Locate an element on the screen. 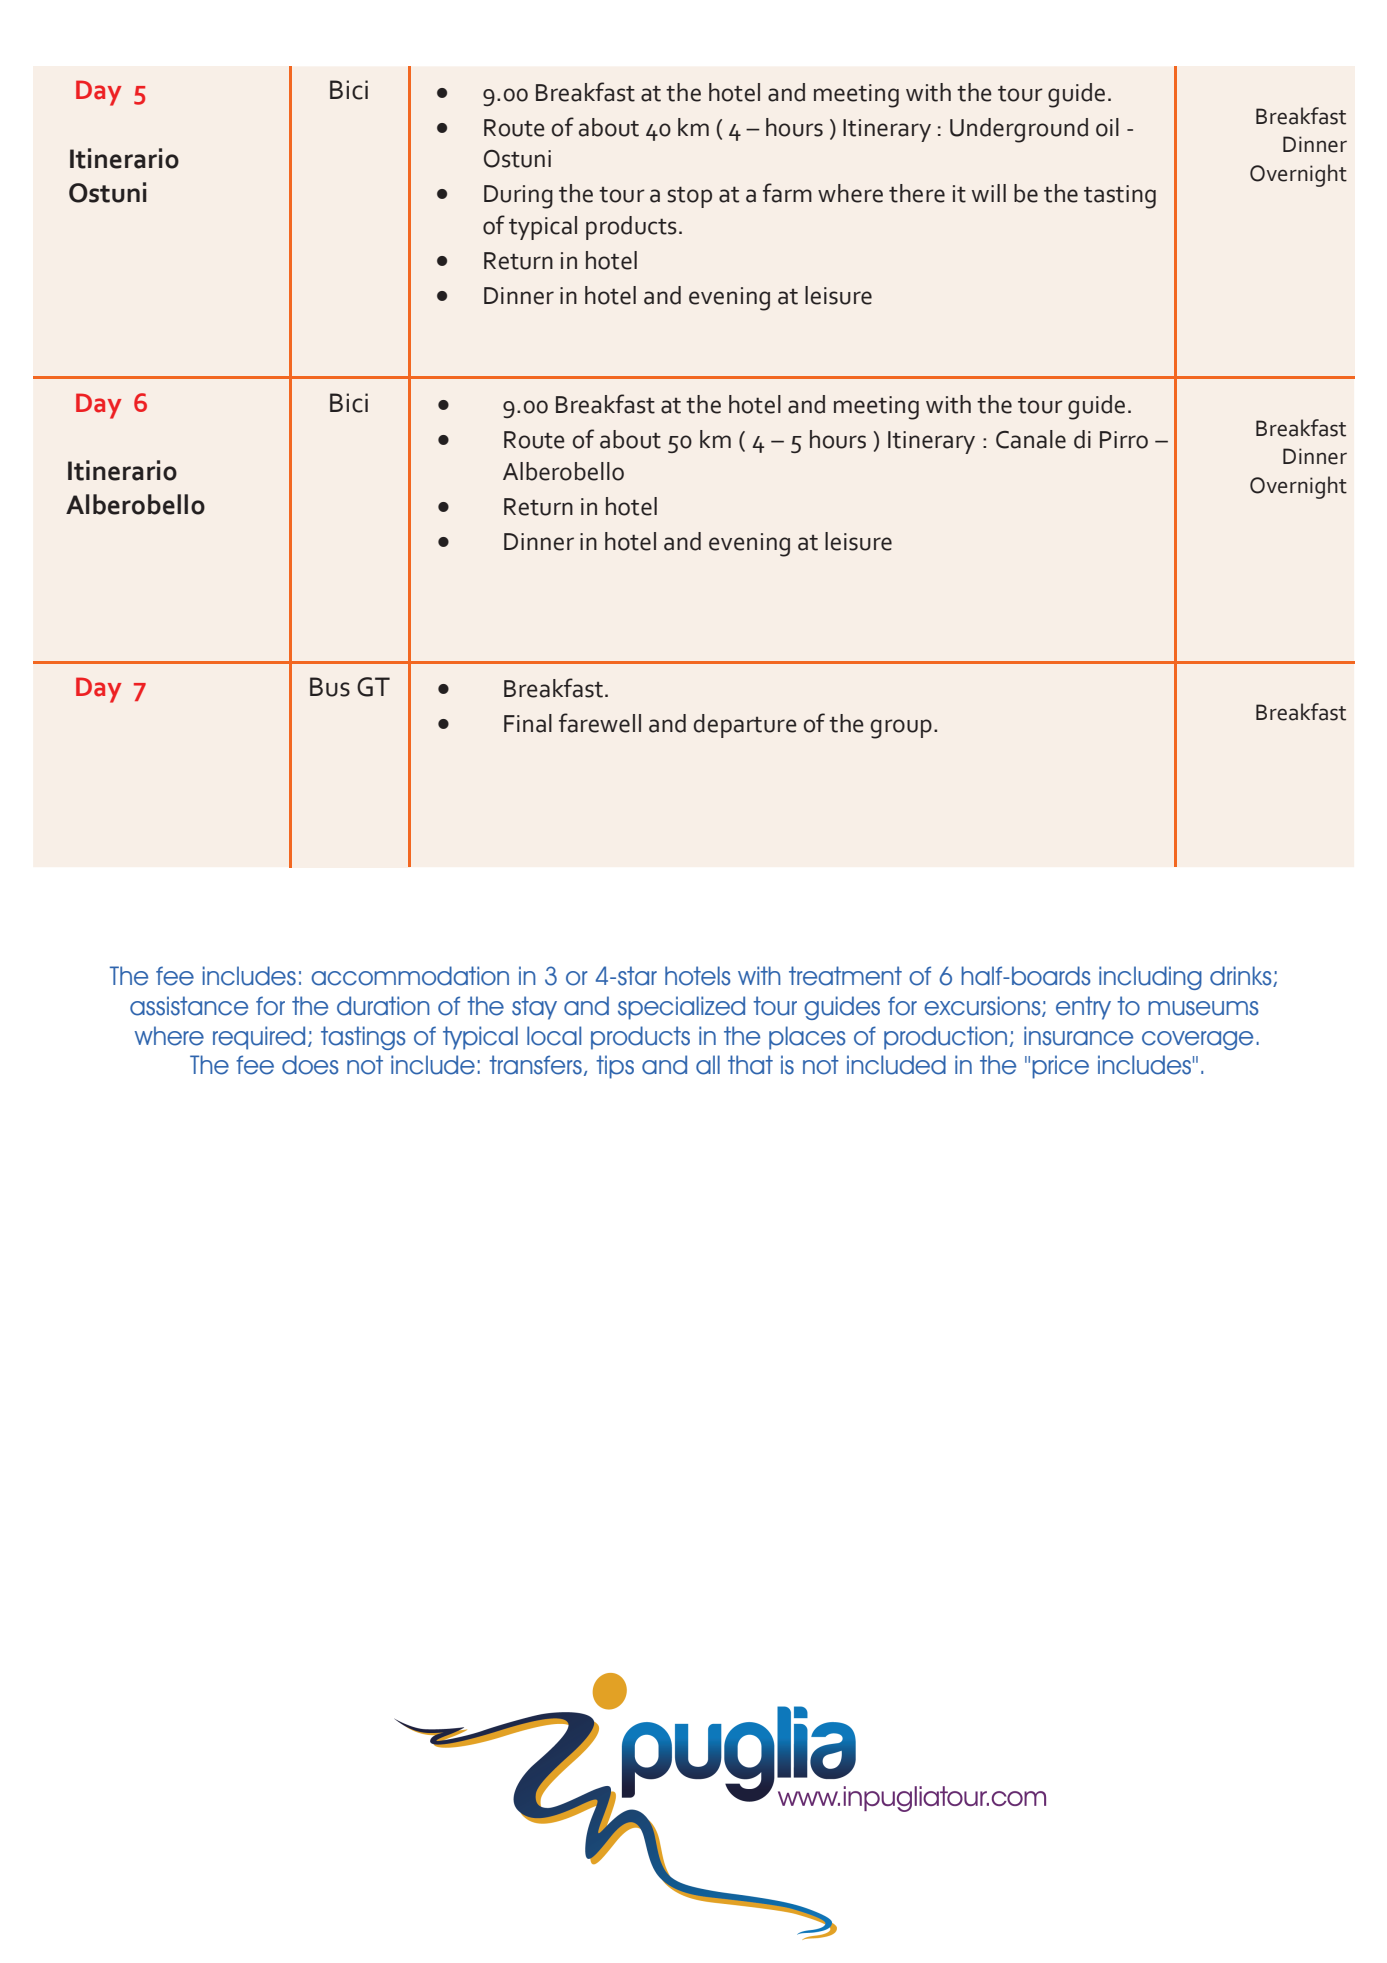  including is located at coordinates (1150, 978).
